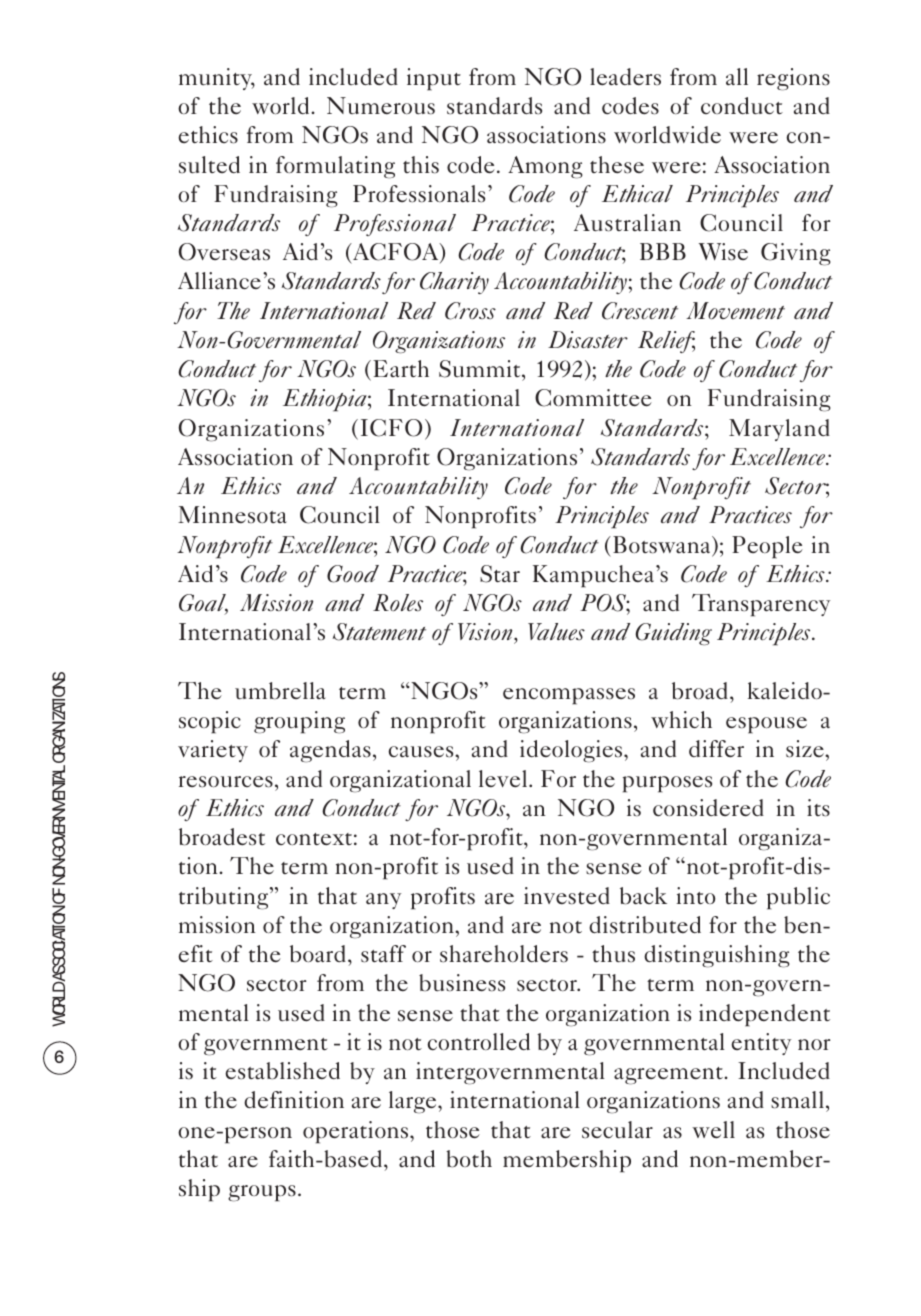 Image resolution: width=921 pixels, height=1316 pixels. I want to click on Movement, so click(735, 311).
